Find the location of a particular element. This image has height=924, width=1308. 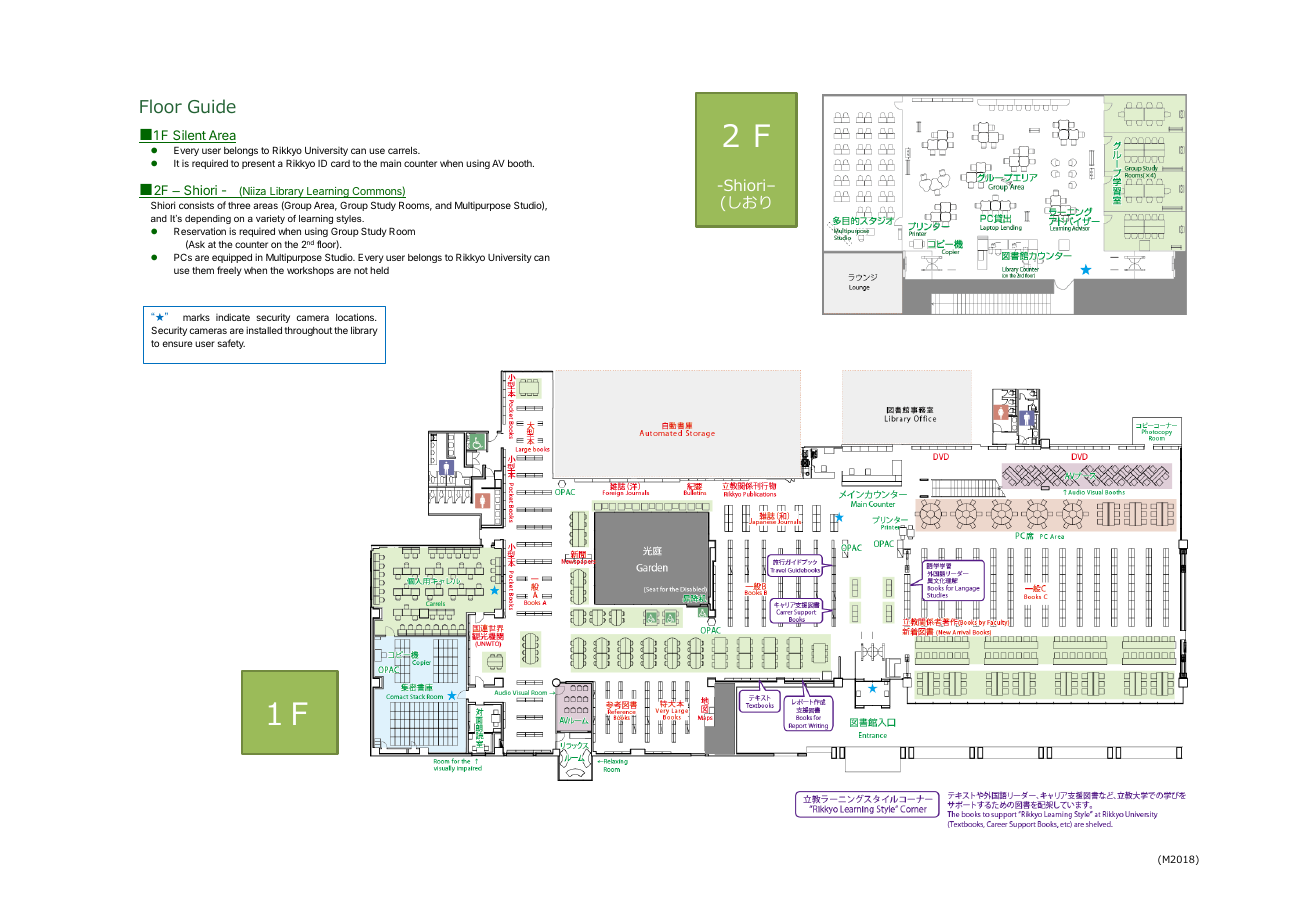

variety is located at coordinates (270, 219).
